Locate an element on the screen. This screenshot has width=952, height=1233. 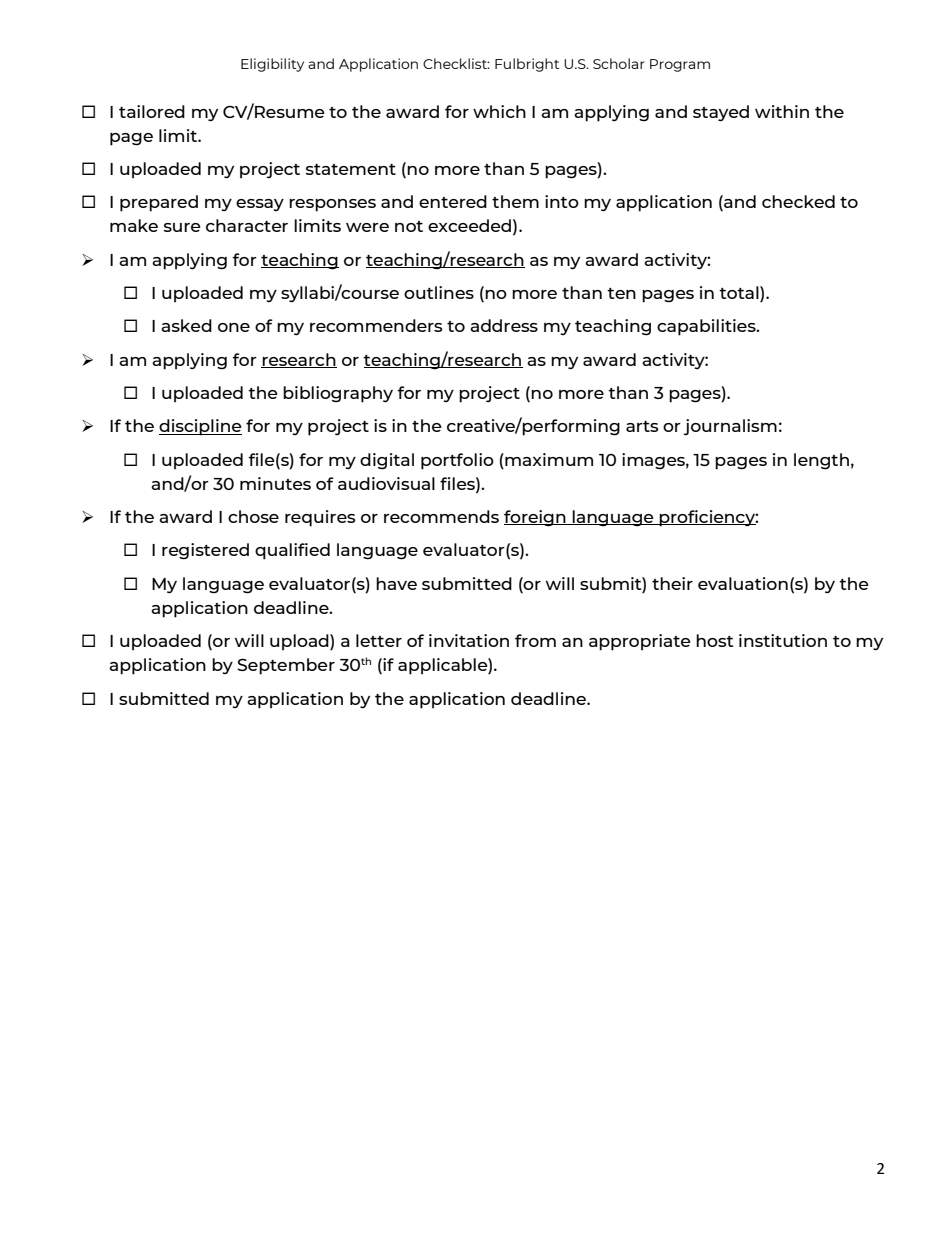
which is located at coordinates (499, 111).
